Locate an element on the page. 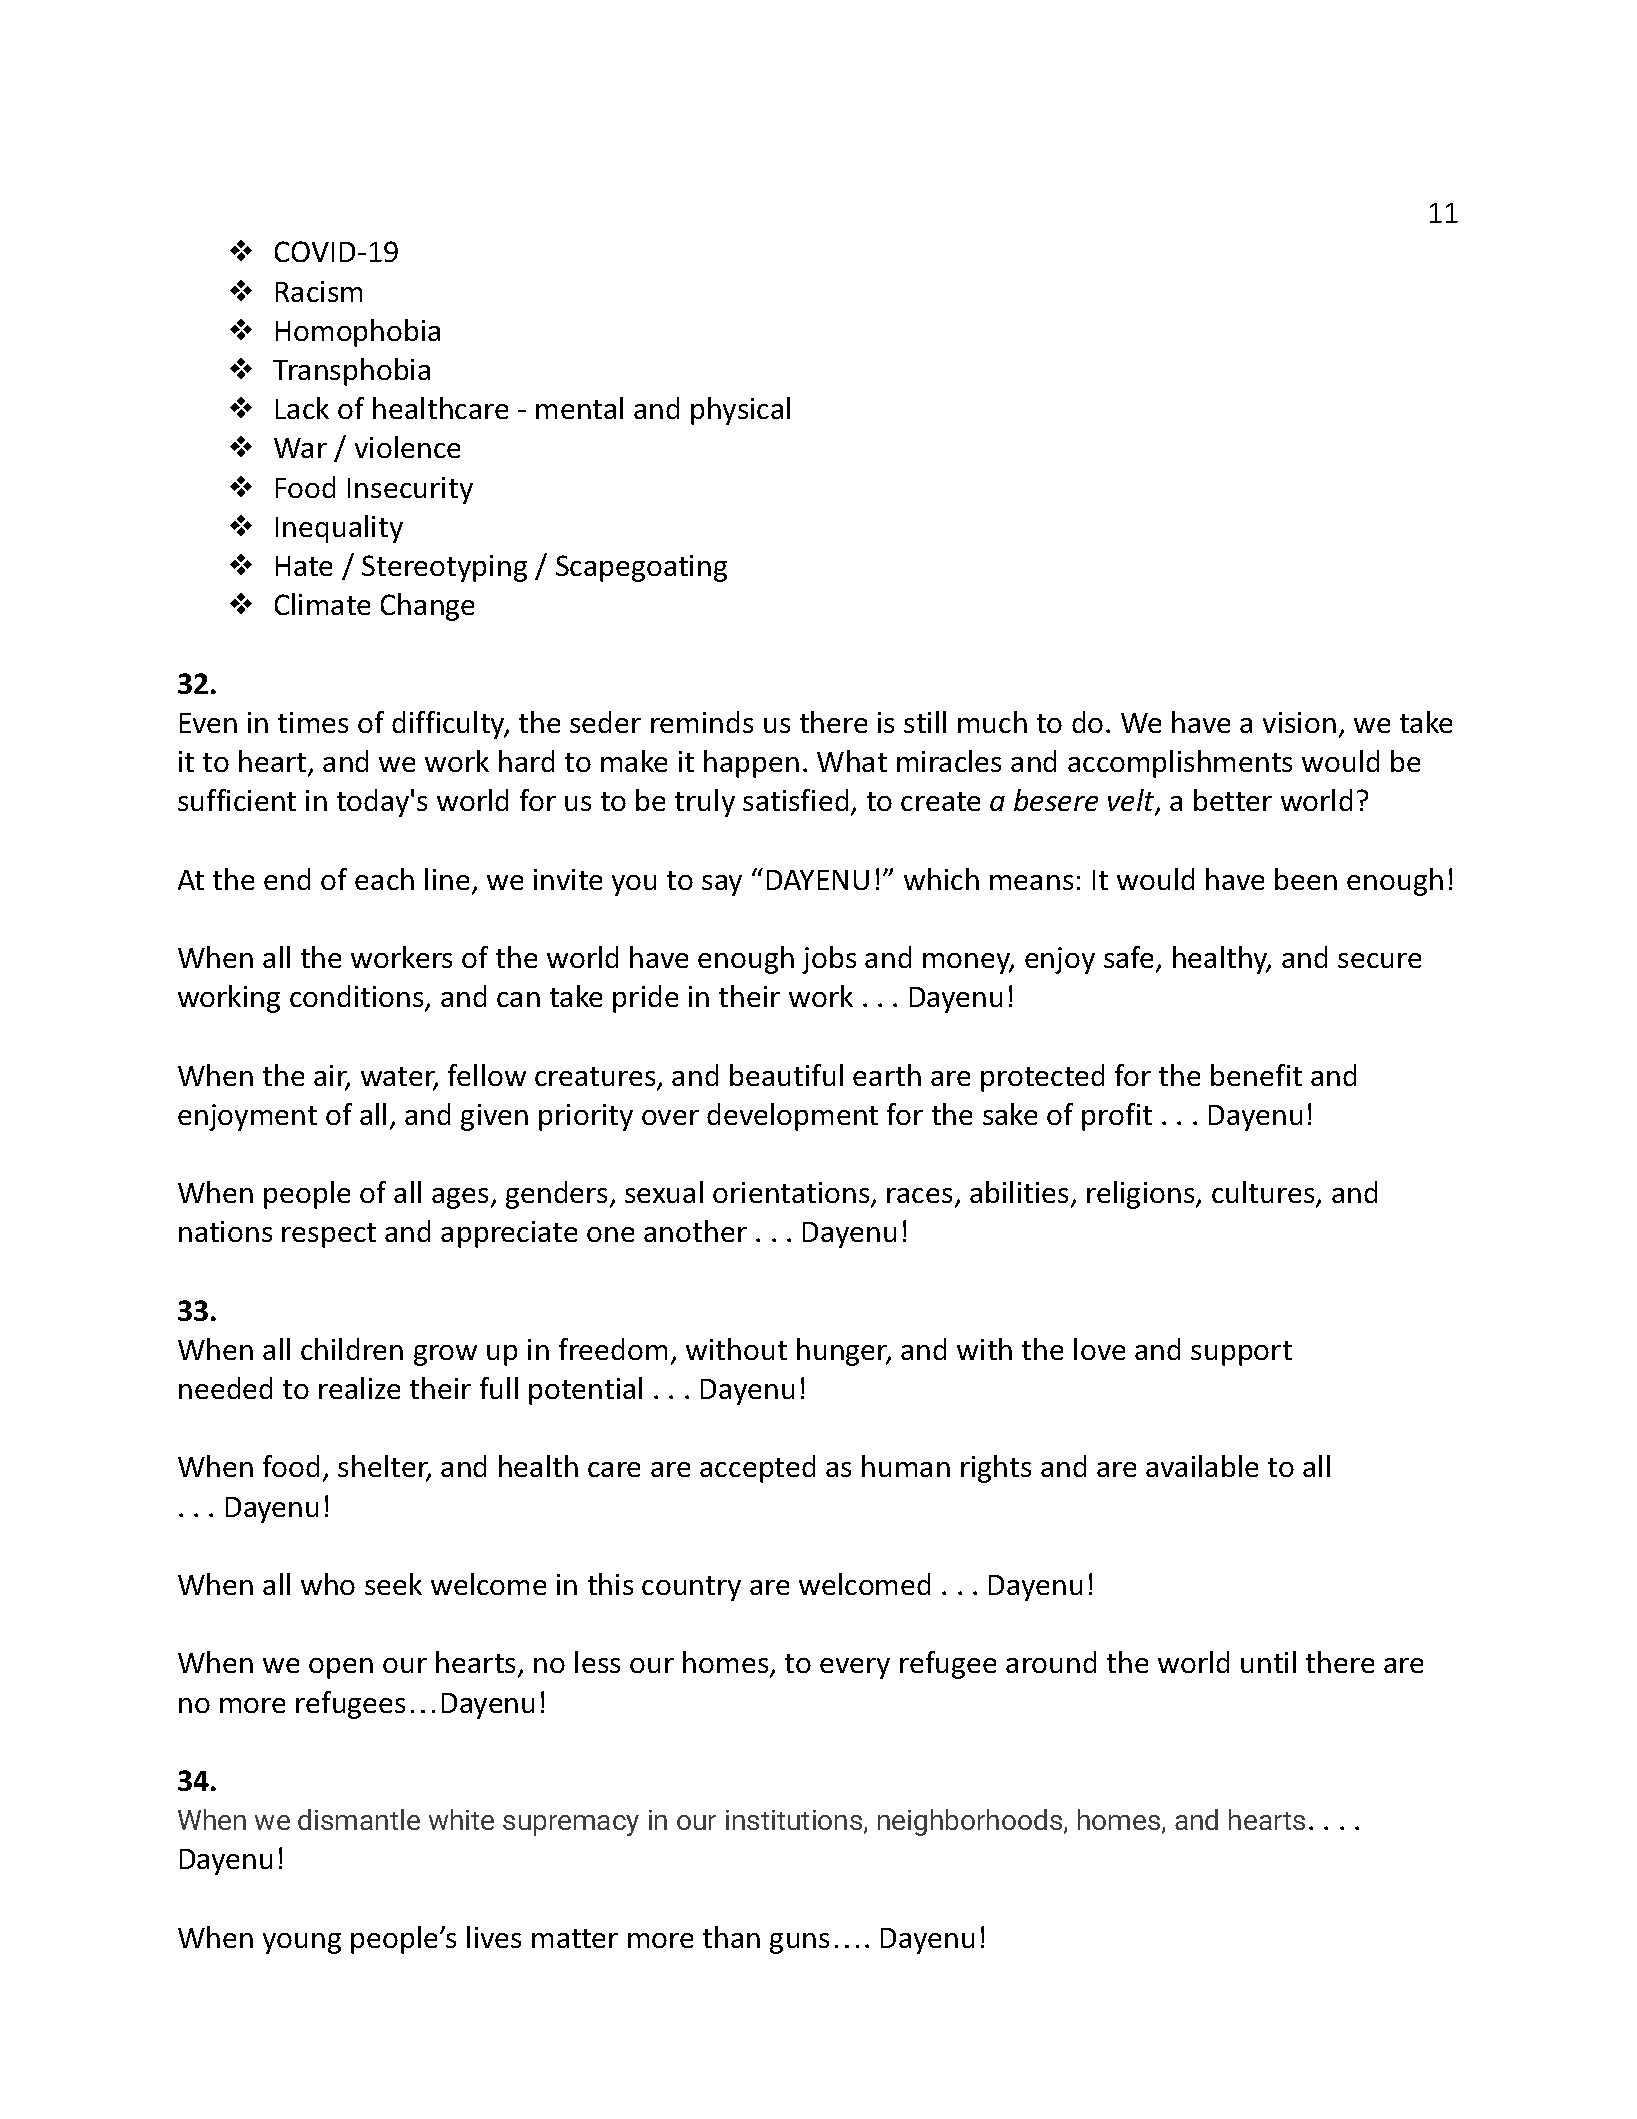 This image has width=1637, height=2119. realize is located at coordinates (359, 1388).
